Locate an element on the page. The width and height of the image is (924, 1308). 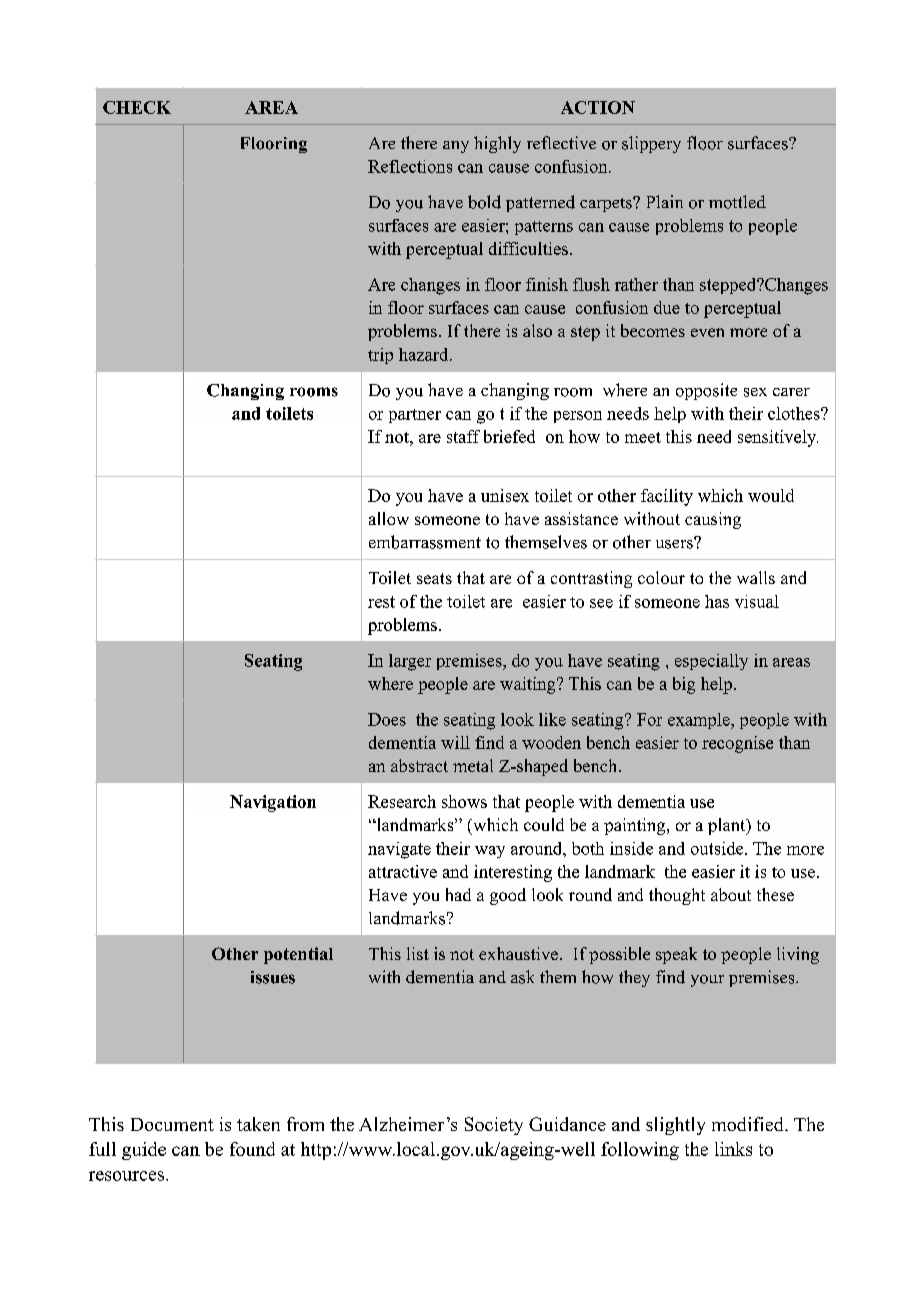
Document is located at coordinates (172, 1124).
